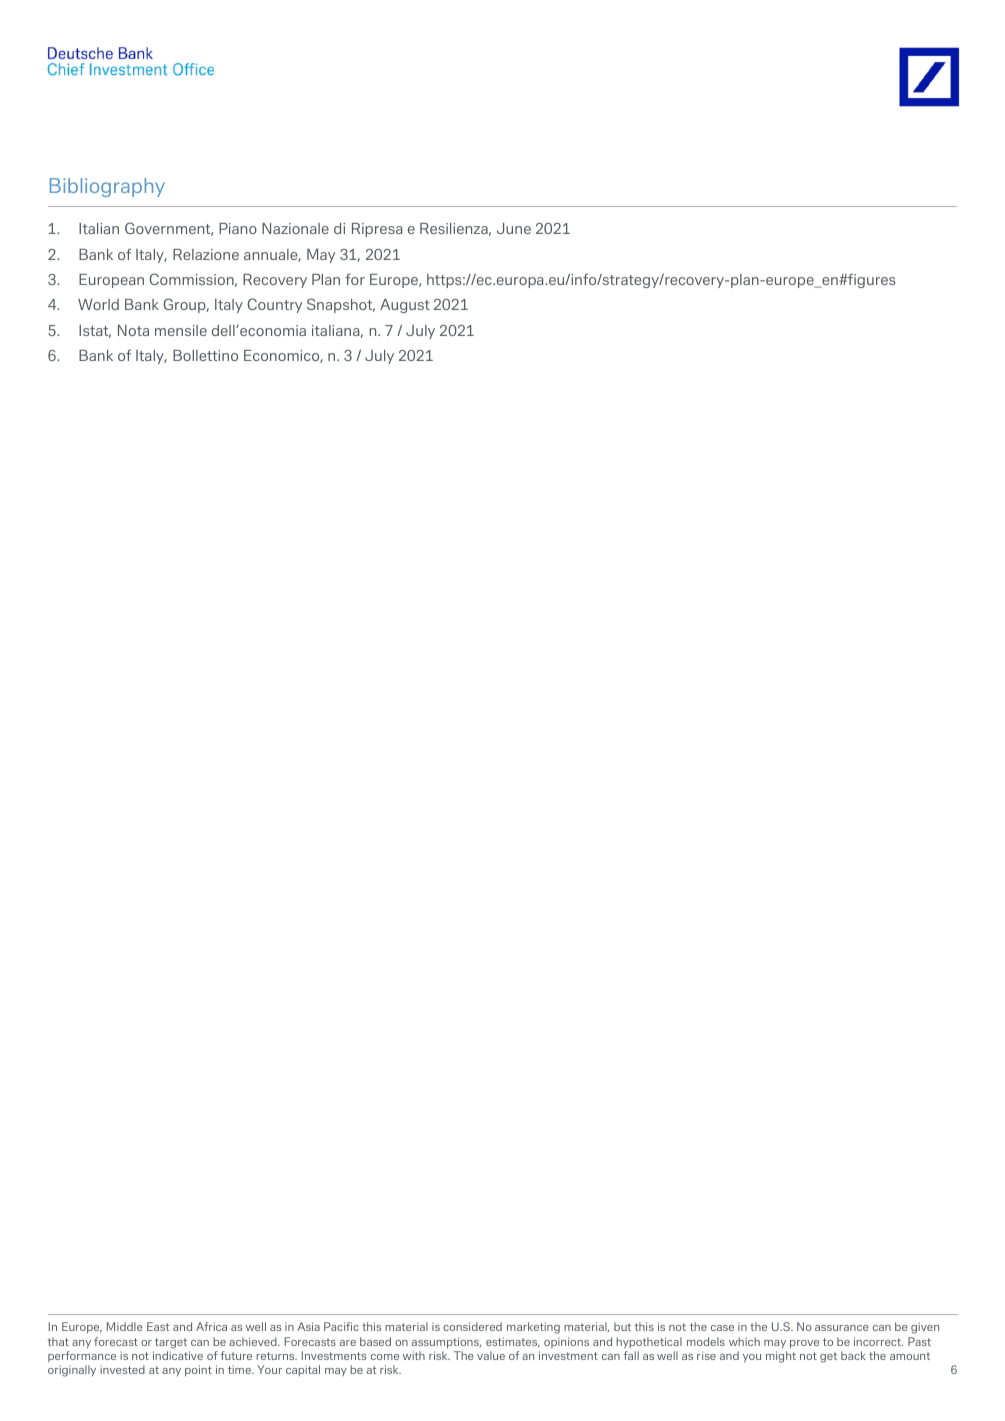 The height and width of the page is (1421, 1005). What do you see at coordinates (405, 306) in the page?
I see `August` at bounding box center [405, 306].
